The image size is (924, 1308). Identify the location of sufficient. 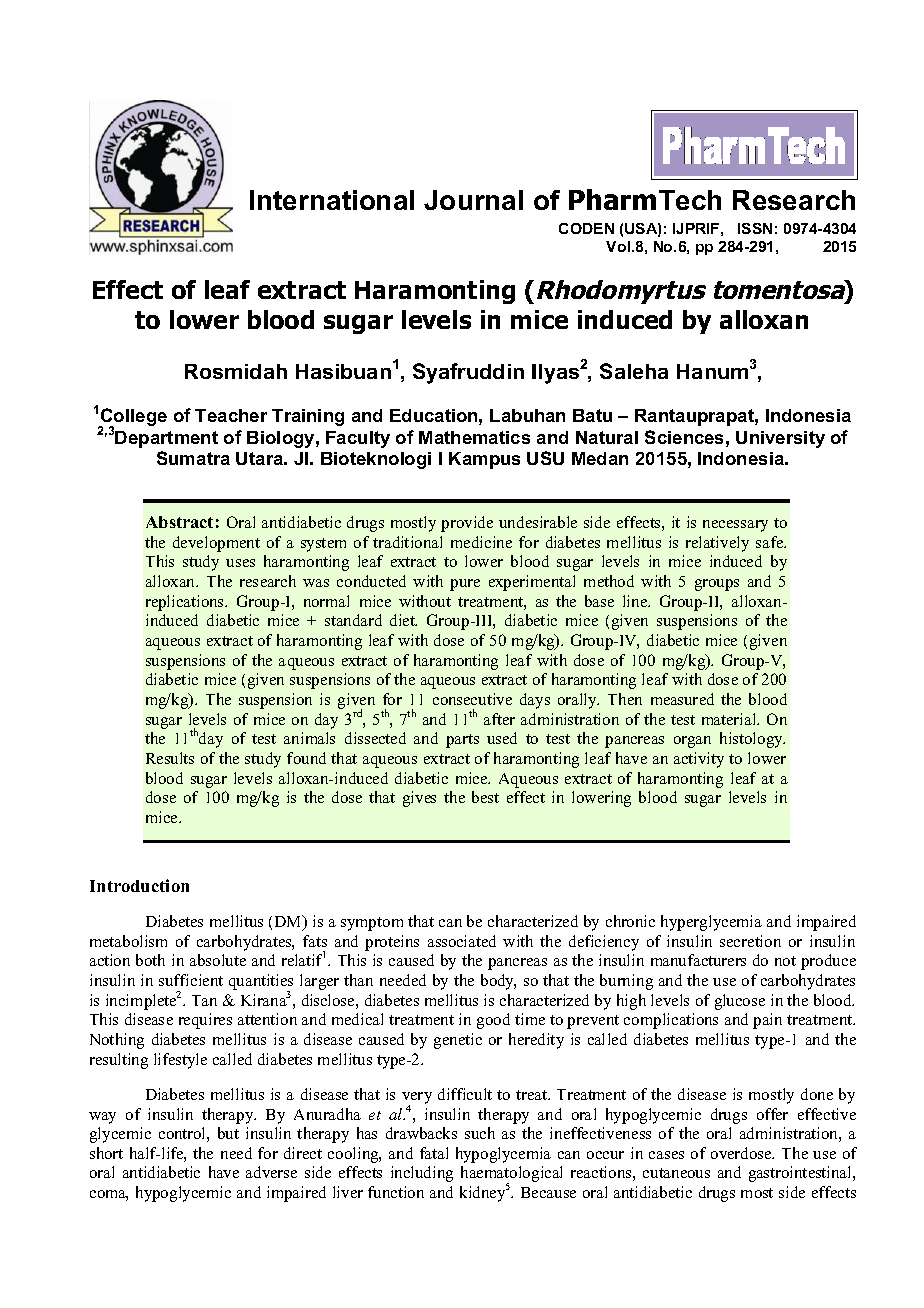
(191, 980).
